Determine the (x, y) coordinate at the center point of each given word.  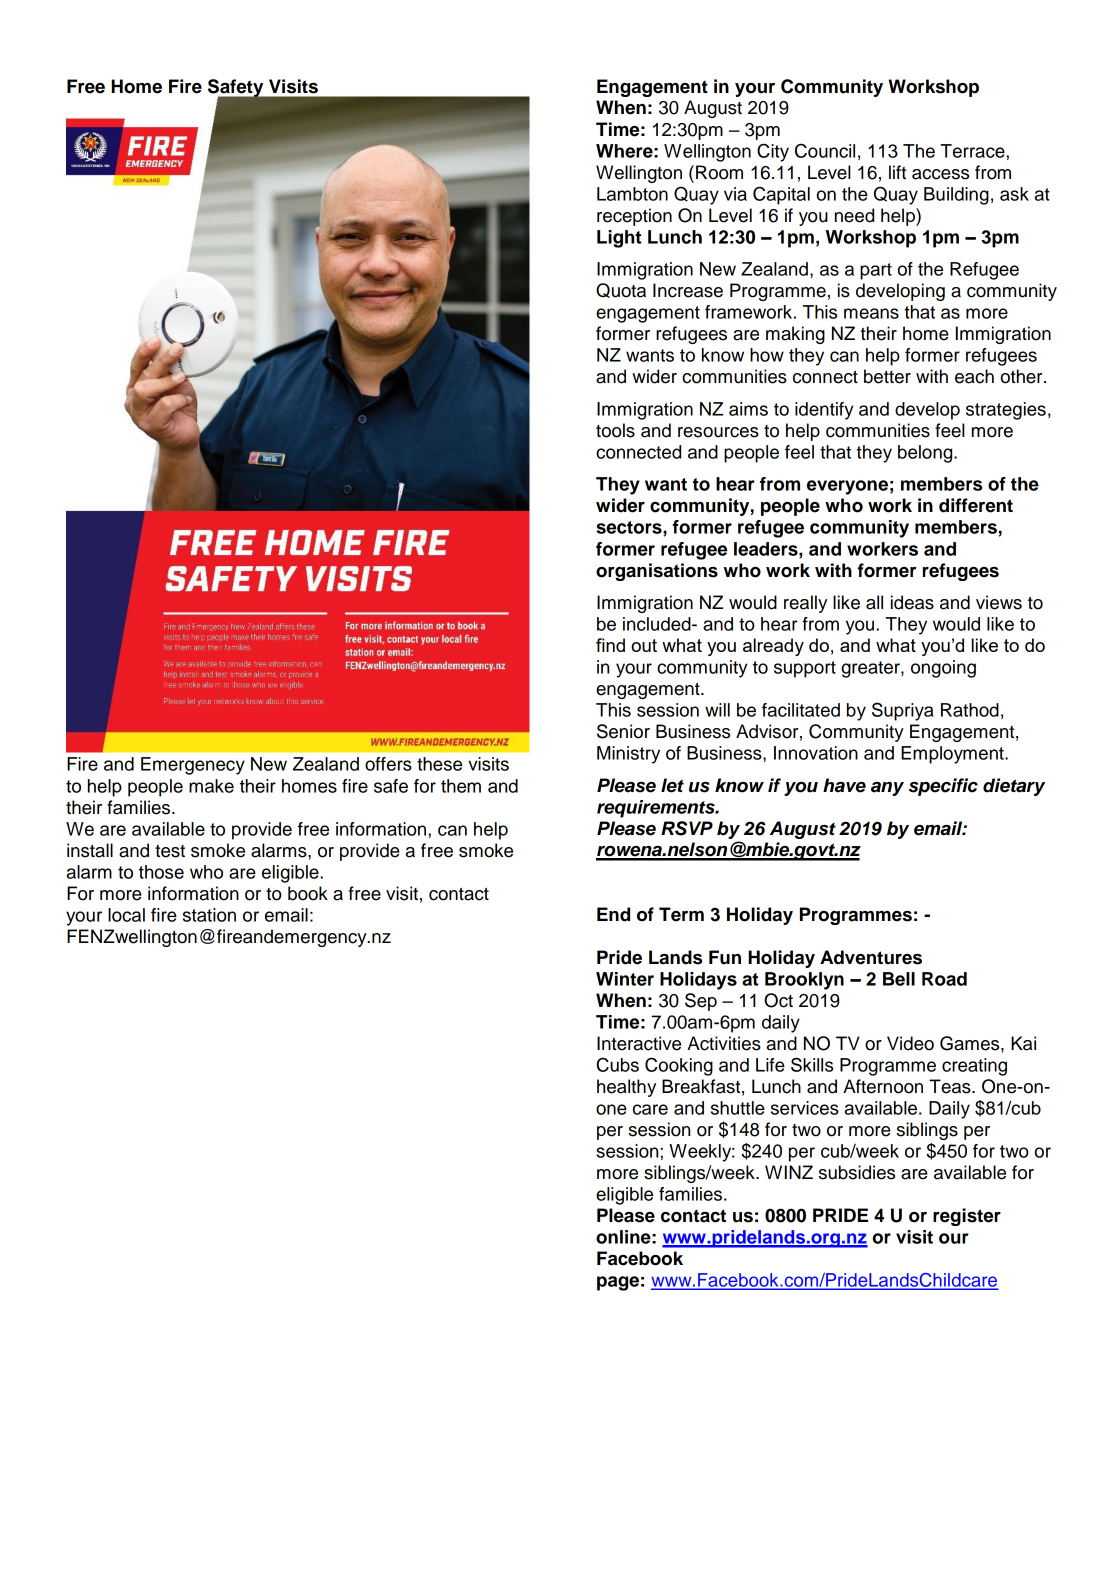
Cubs (618, 1064)
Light (619, 239)
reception (634, 217)
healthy (626, 1088)
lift (897, 172)
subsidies (857, 1172)
